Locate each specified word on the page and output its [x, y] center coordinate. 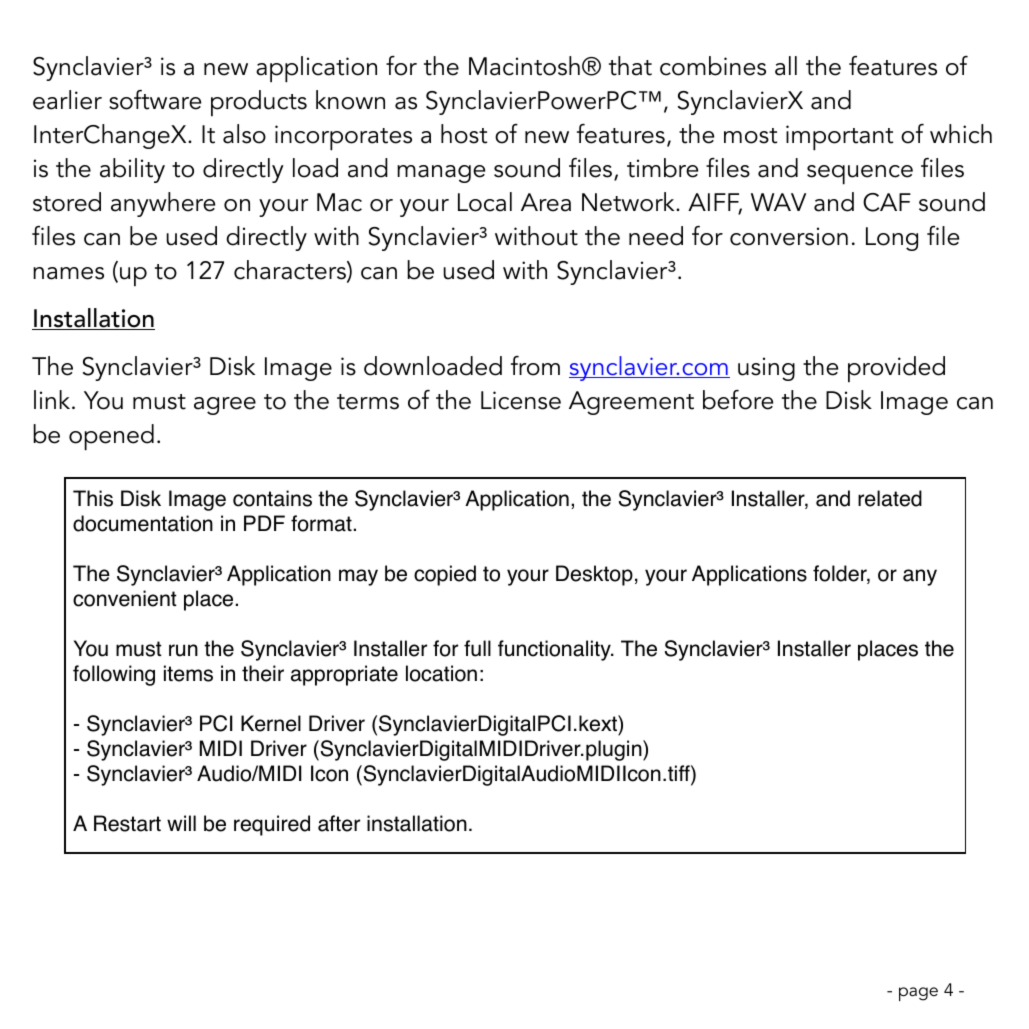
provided [896, 369]
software [155, 100]
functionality [555, 650]
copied [445, 575]
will [181, 823]
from [535, 366]
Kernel [271, 723]
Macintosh [524, 66]
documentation [143, 523]
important [839, 138]
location [441, 673]
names [68, 273]
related [890, 498]
